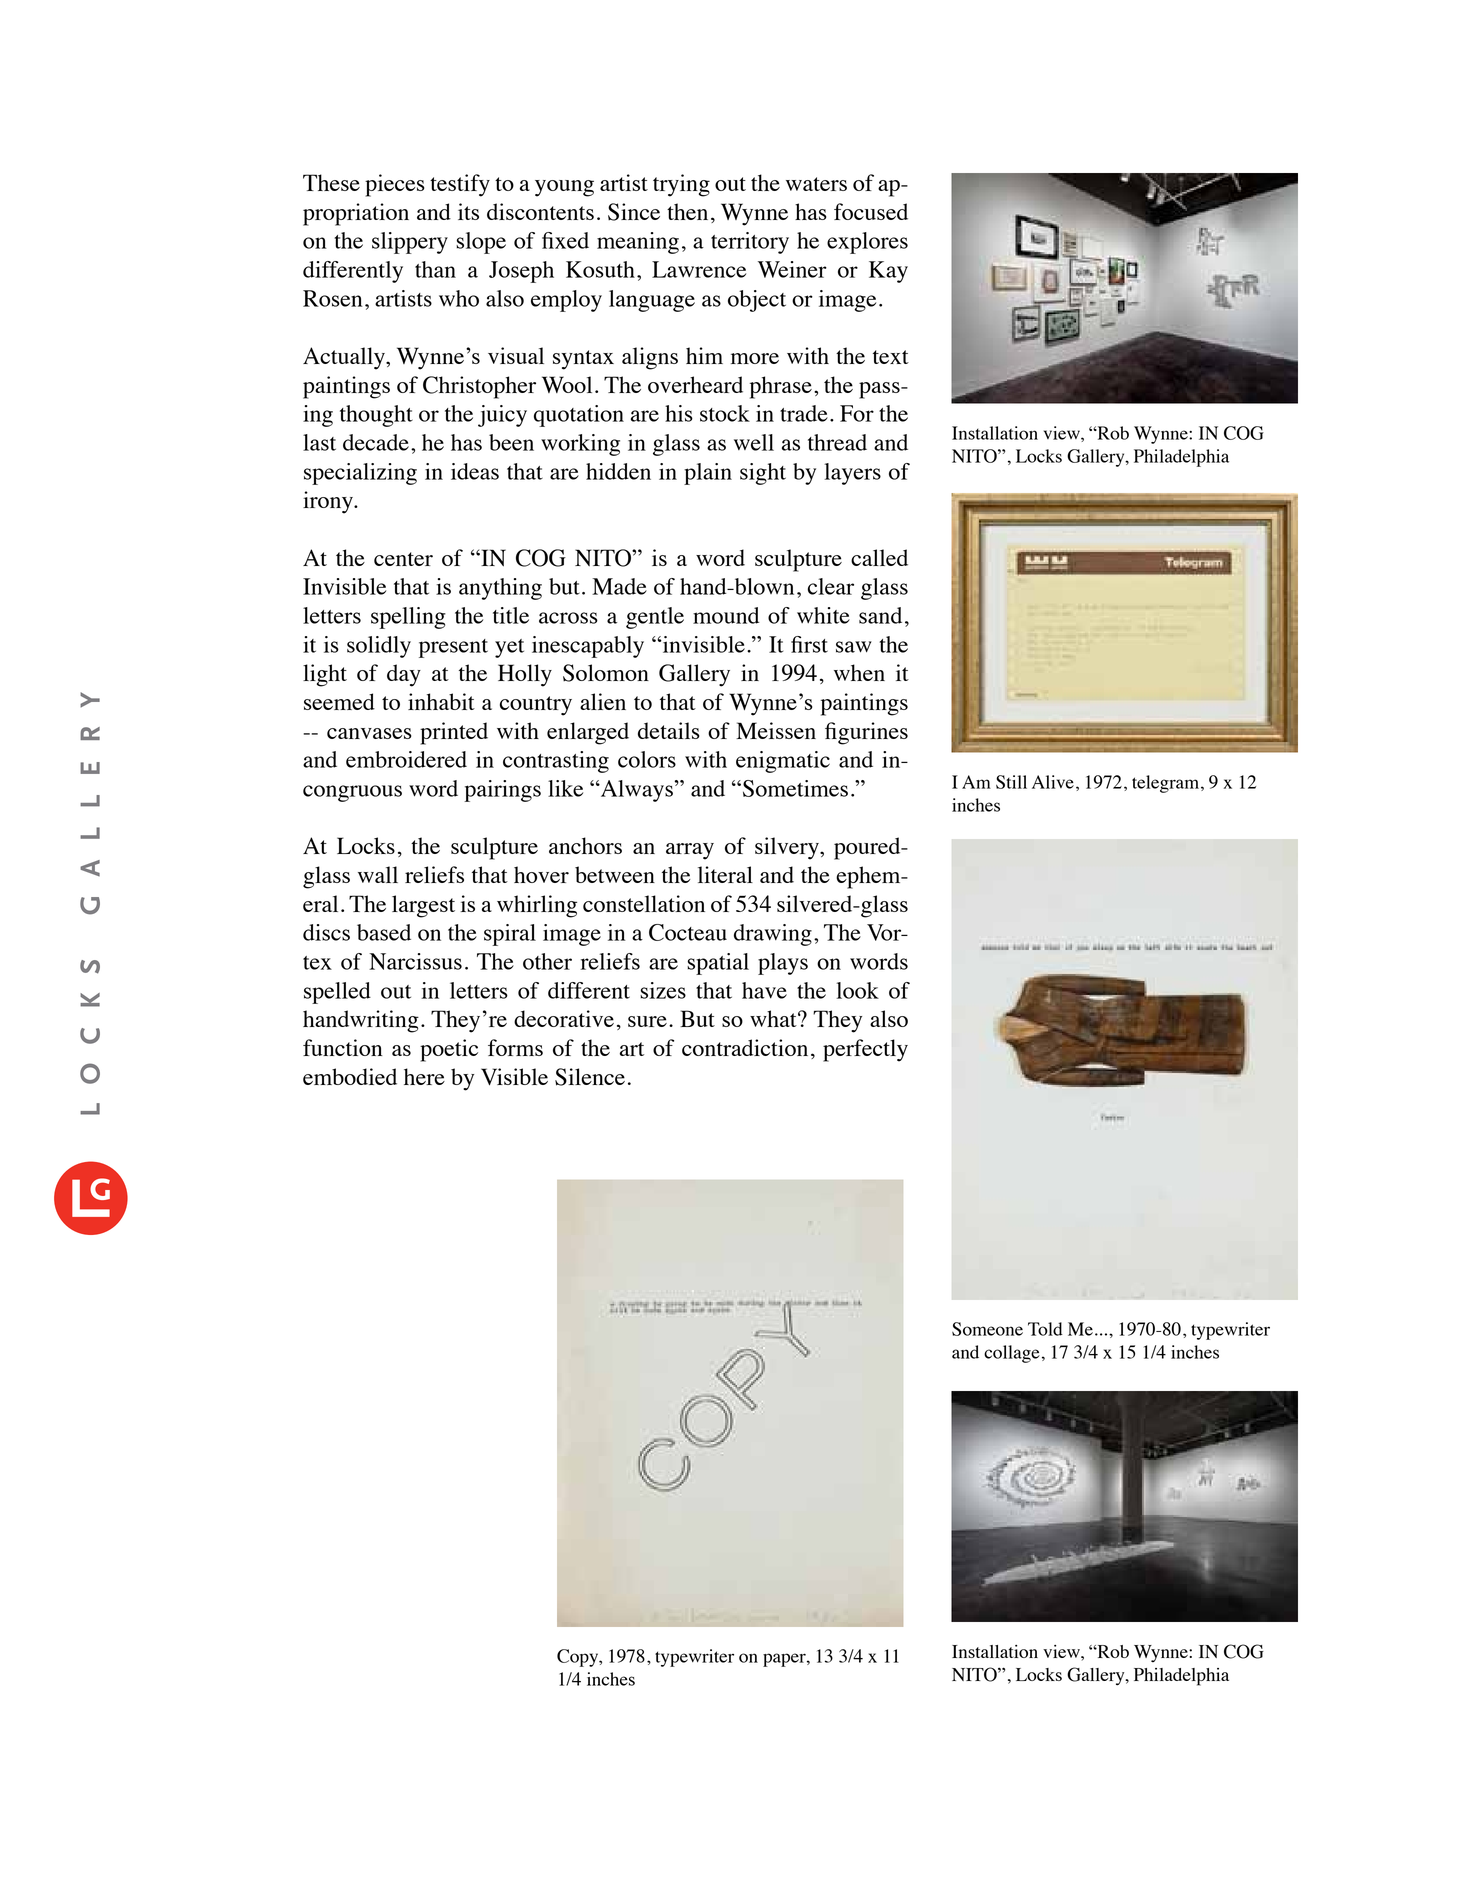 The width and height of the screenshot is (1471, 1903). Describe the element at coordinates (410, 243) in the screenshot. I see `slippery` at that location.
